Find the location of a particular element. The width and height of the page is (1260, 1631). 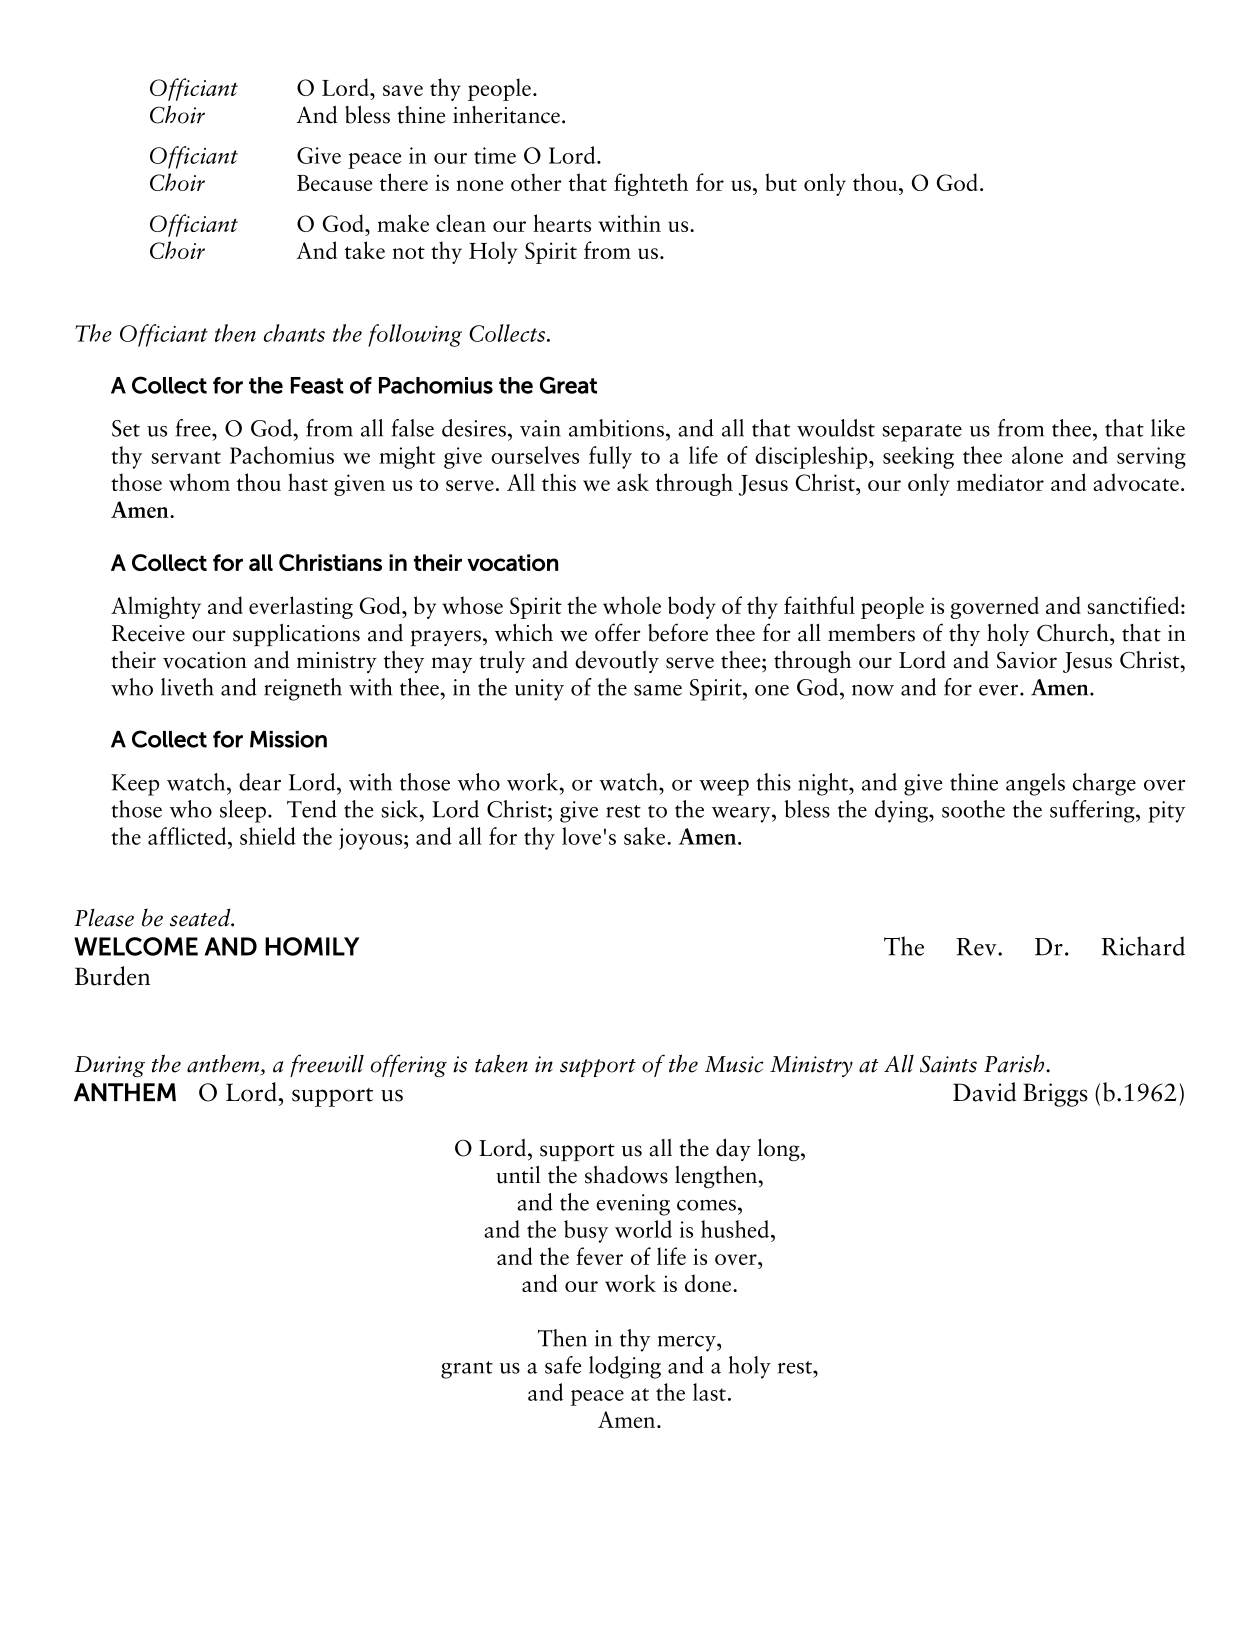

done is located at coordinates (709, 1283).
